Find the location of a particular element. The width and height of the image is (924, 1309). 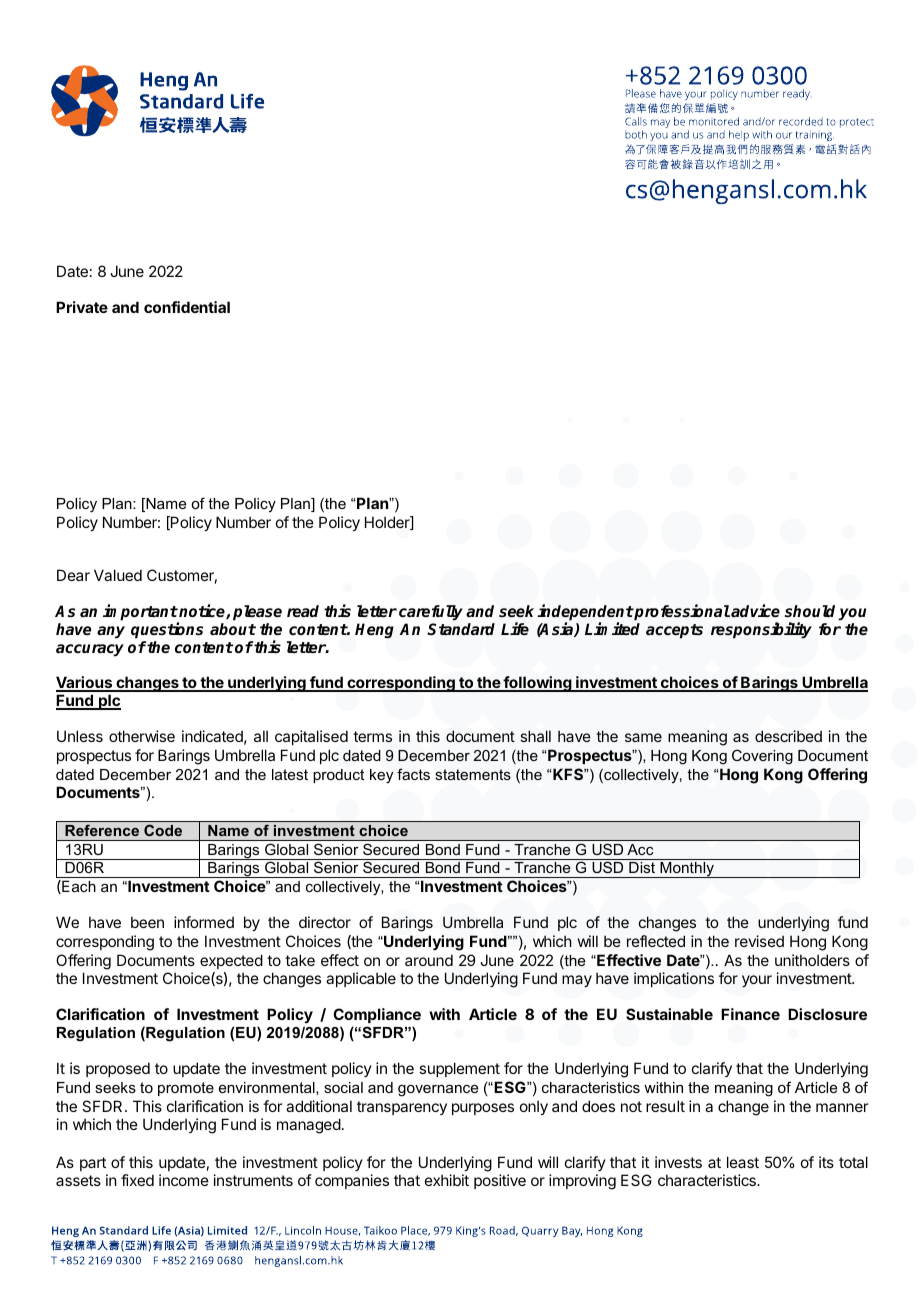

responsibility is located at coordinates (761, 630).
